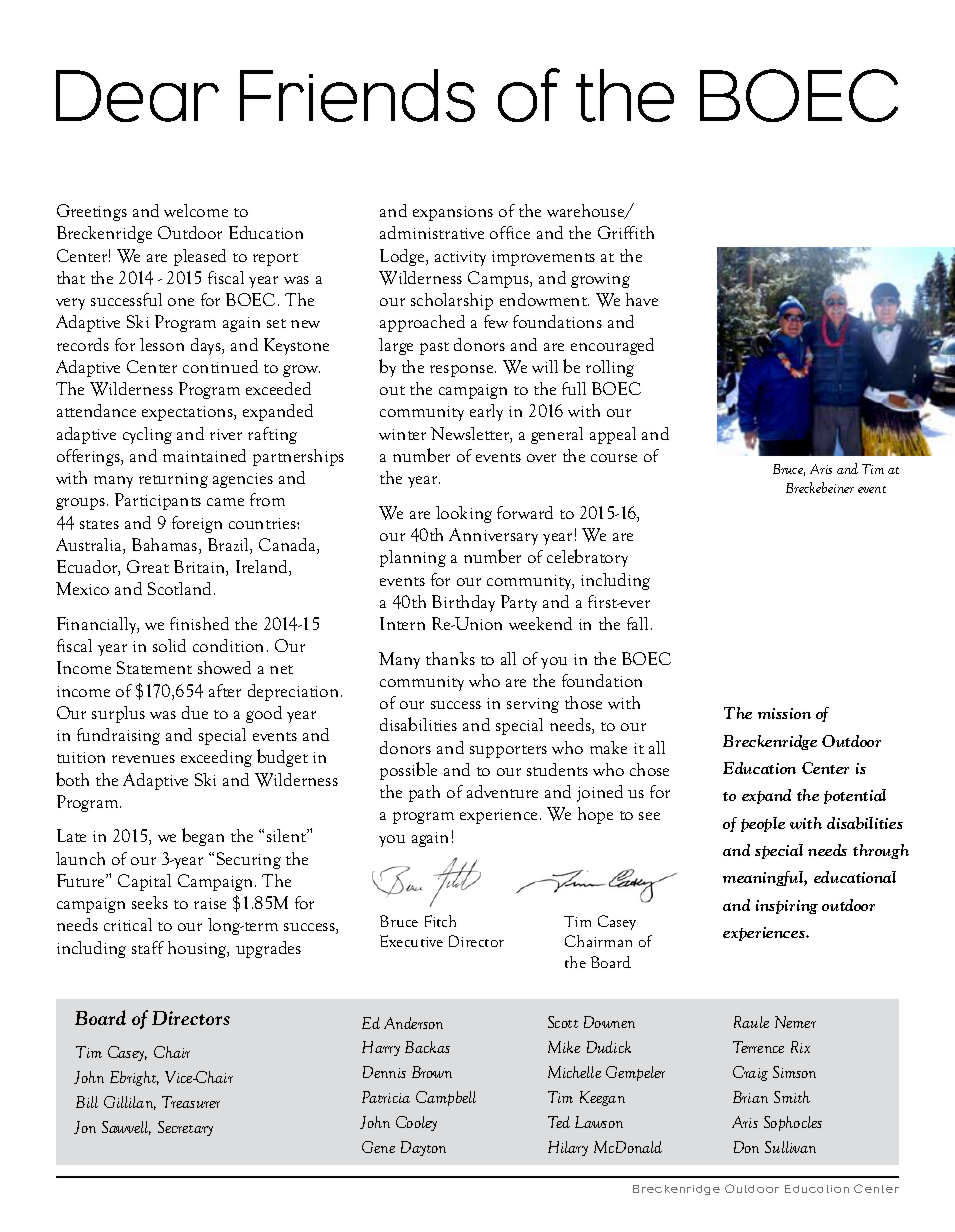 Image resolution: width=955 pixels, height=1232 pixels. What do you see at coordinates (195, 712) in the document?
I see `due` at bounding box center [195, 712].
